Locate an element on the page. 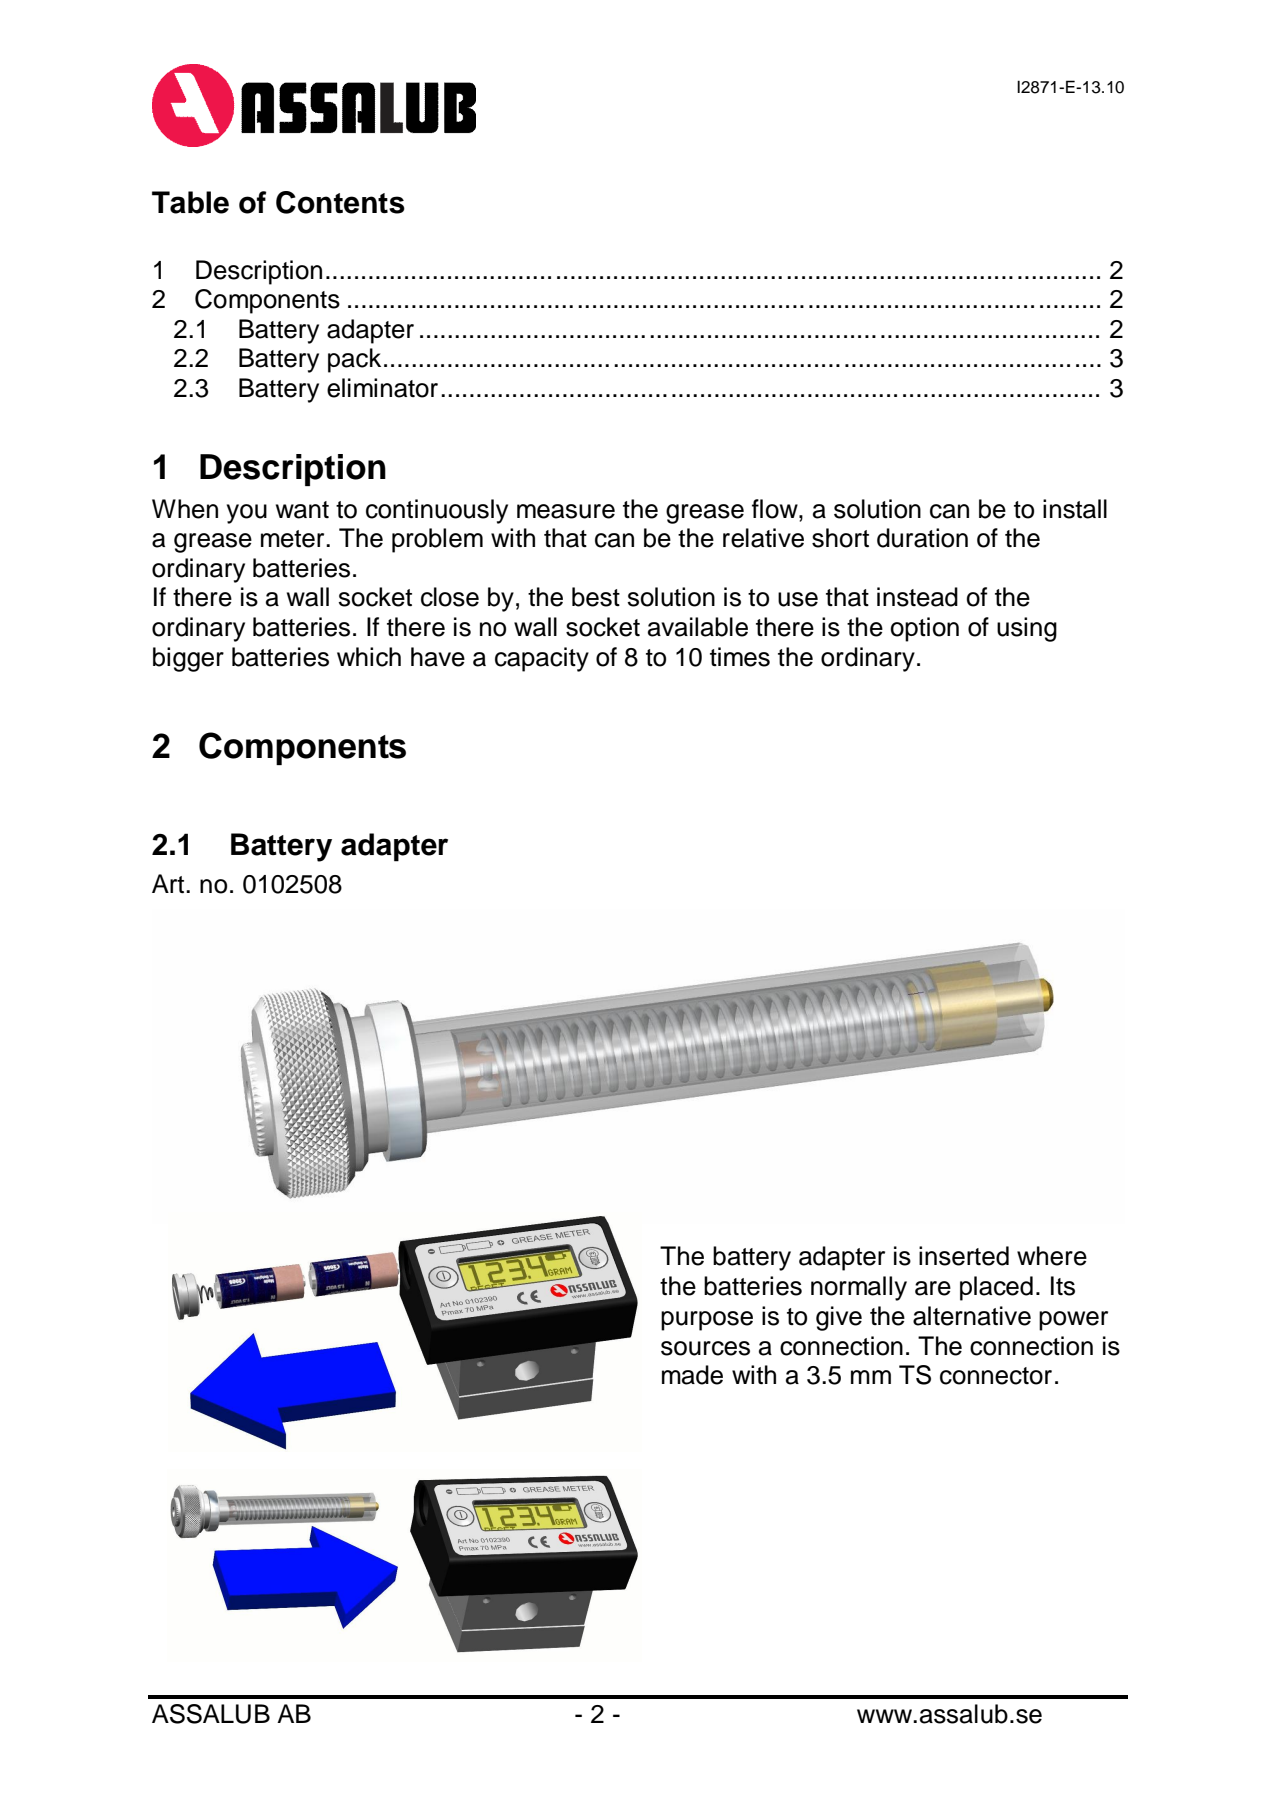 The width and height of the page is (1277, 1806). Contents is located at coordinates (340, 202).
